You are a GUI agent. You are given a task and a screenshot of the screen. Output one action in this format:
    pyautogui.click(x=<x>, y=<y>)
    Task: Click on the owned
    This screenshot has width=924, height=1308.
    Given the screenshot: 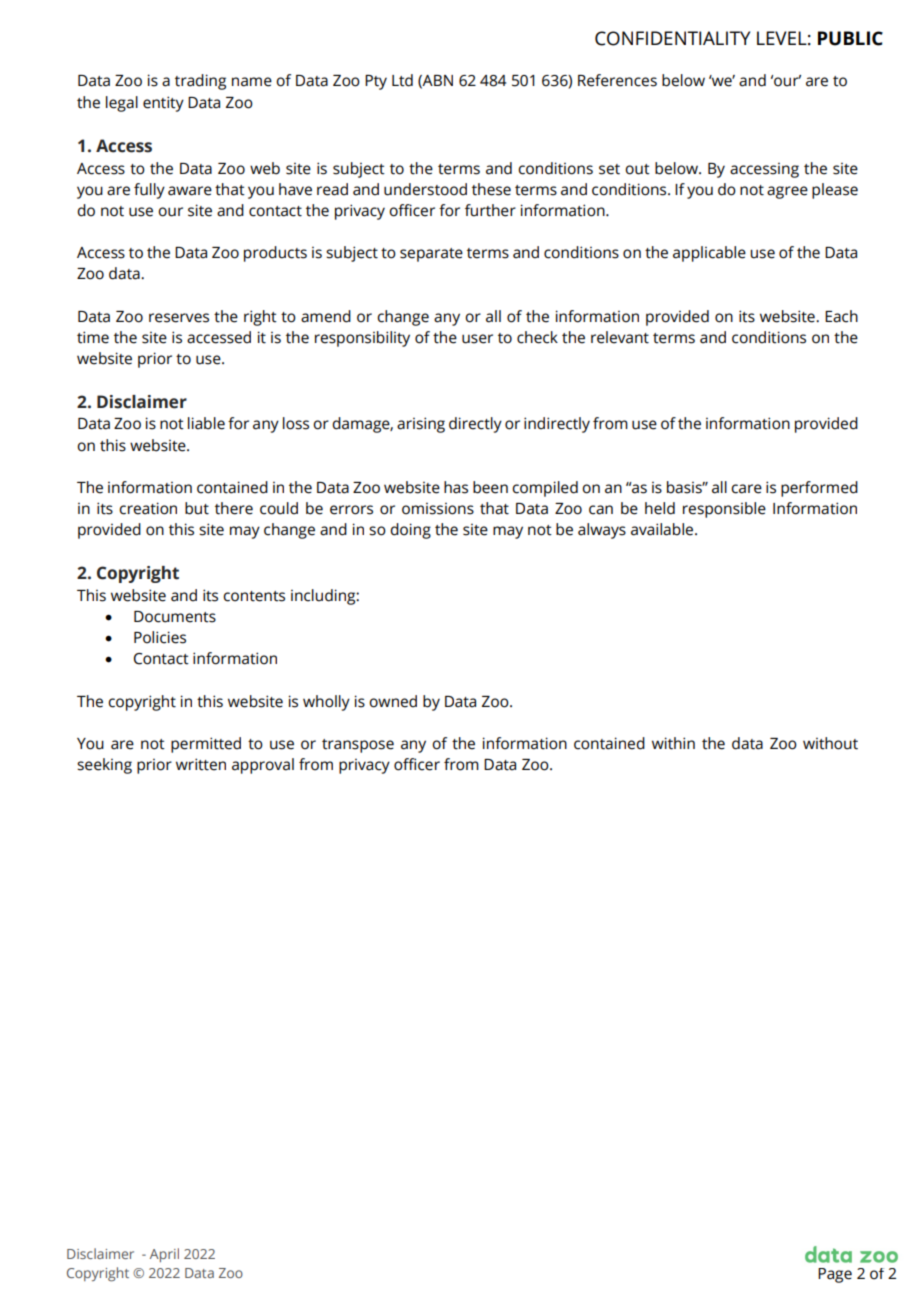 What is the action you would take?
    pyautogui.click(x=393, y=701)
